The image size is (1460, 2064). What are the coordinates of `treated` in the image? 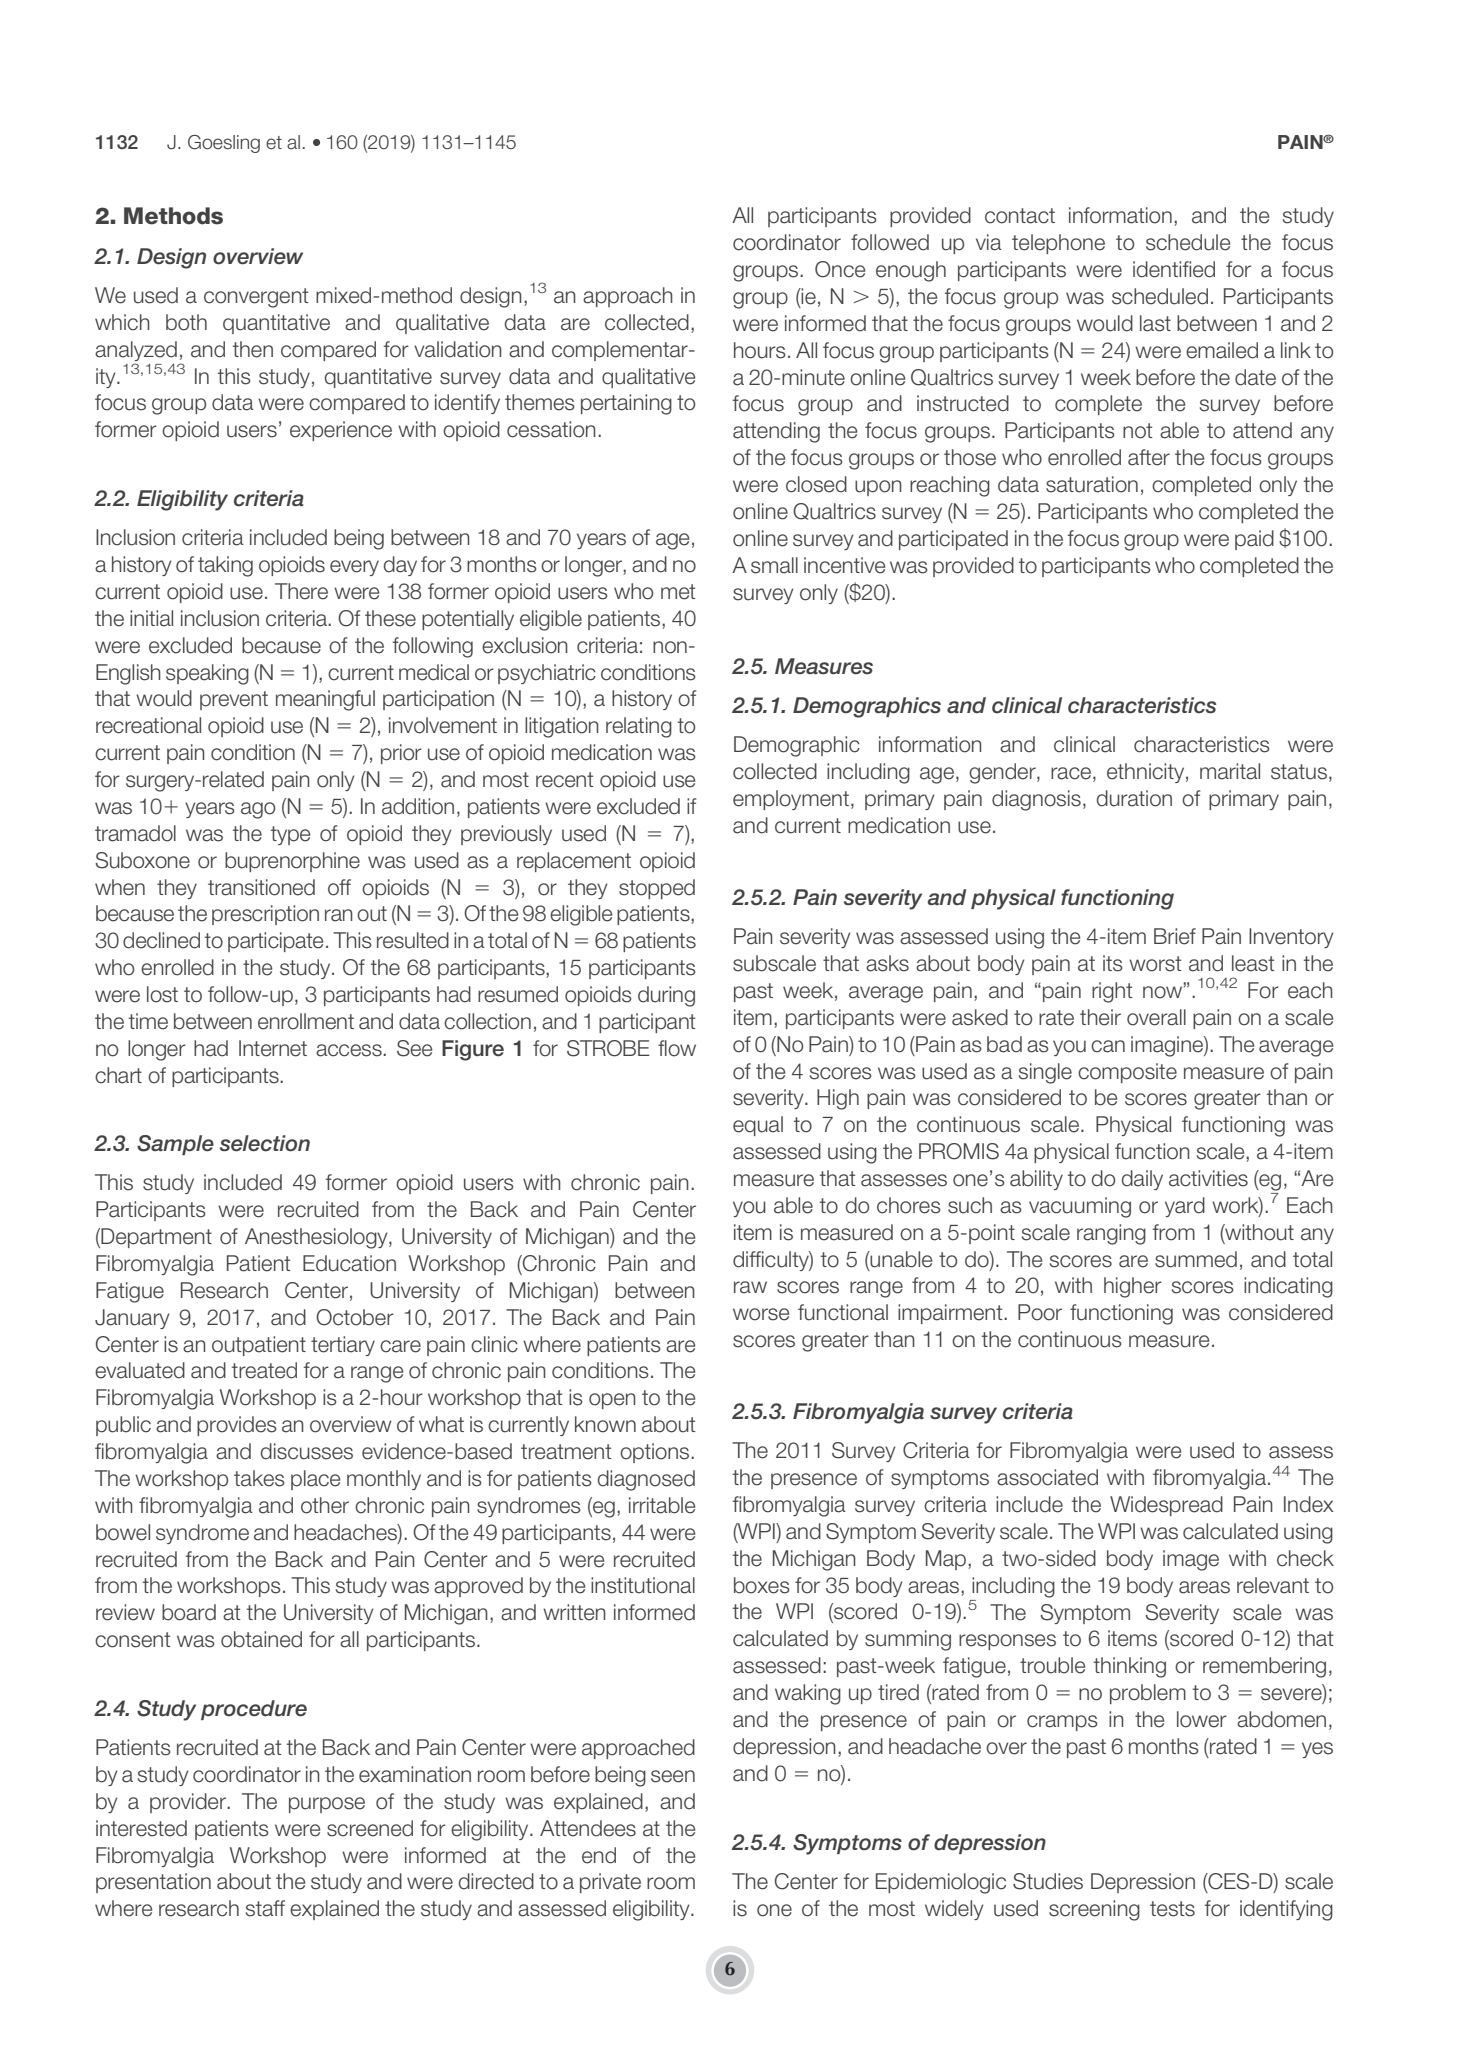 It's located at (264, 1370).
